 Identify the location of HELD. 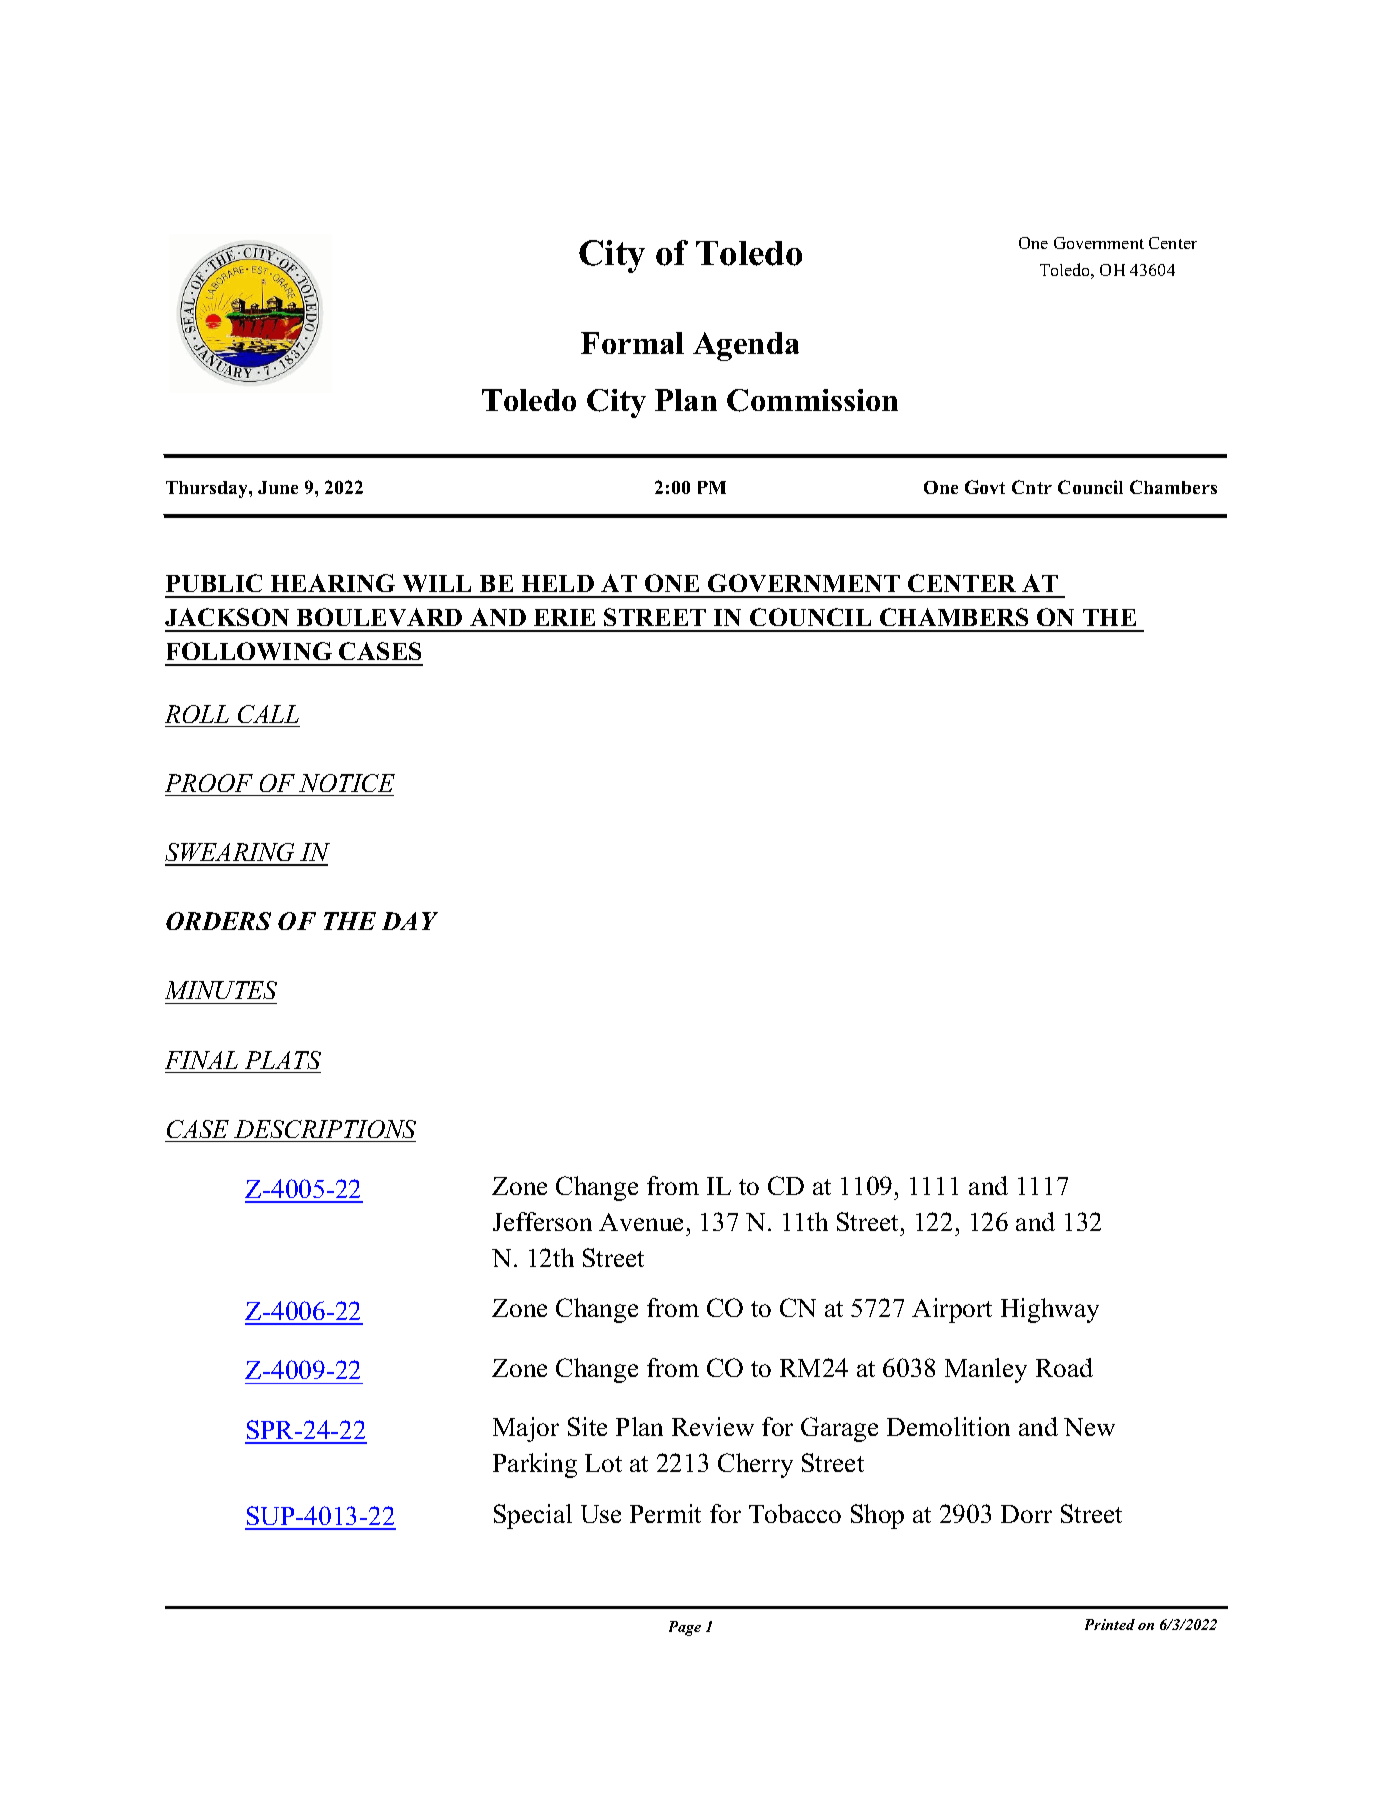
(558, 583).
